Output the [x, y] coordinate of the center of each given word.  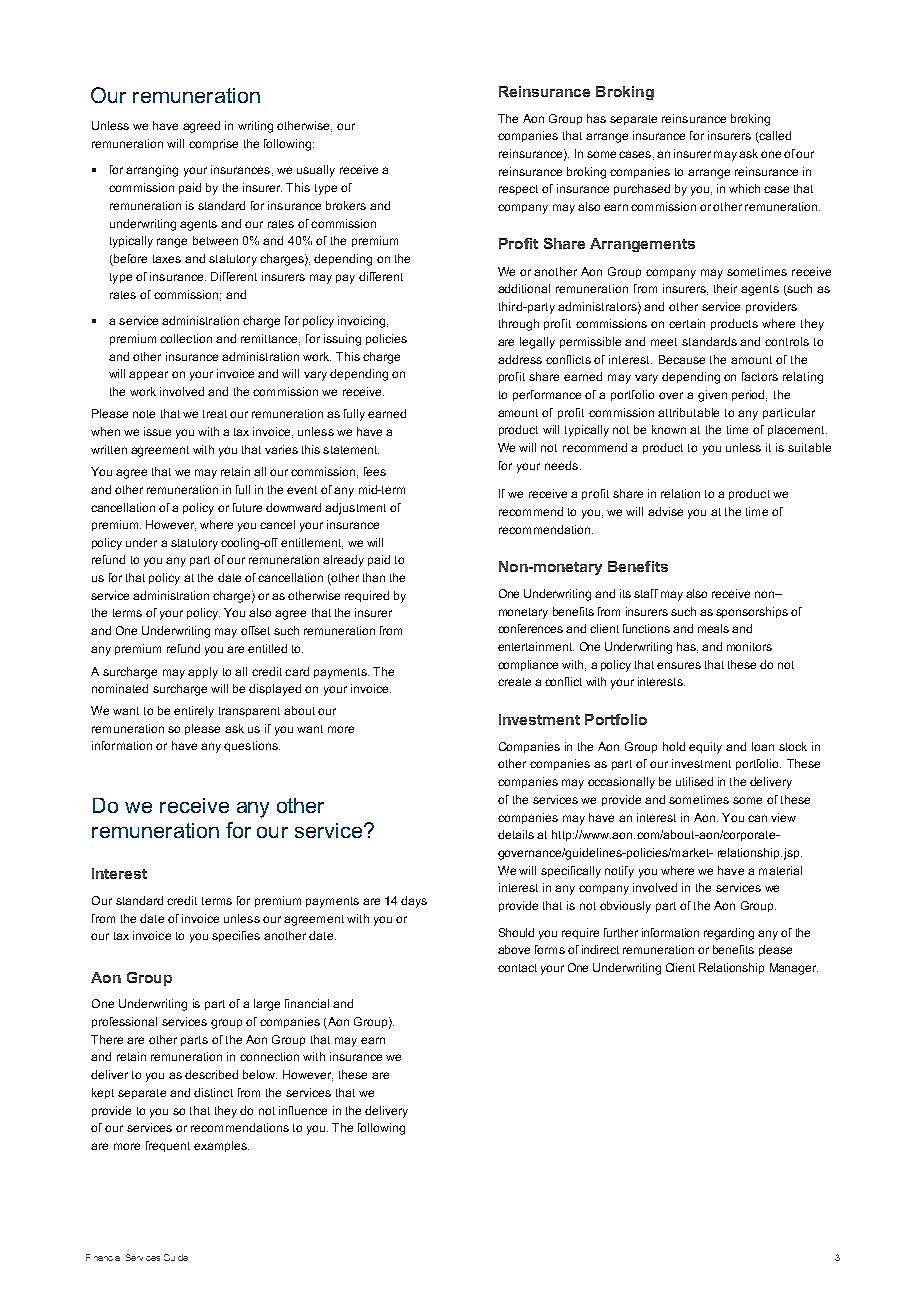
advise [665, 511]
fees [375, 471]
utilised [694, 781]
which [744, 188]
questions [252, 746]
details [516, 834]
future [247, 507]
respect [518, 190]
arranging [152, 171]
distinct [213, 1092]
